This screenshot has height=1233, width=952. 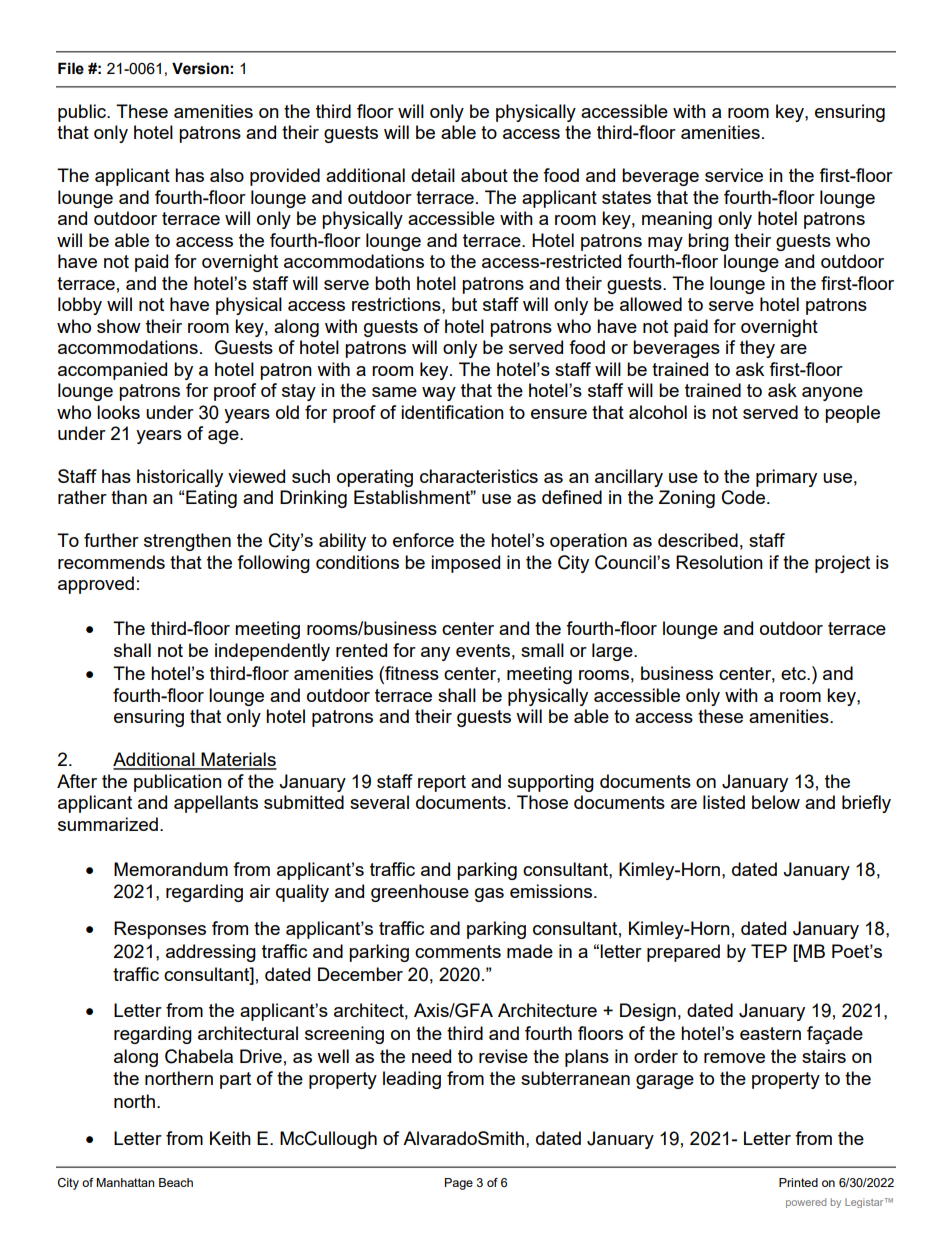 What do you see at coordinates (484, 175) in the screenshot?
I see `about` at bounding box center [484, 175].
